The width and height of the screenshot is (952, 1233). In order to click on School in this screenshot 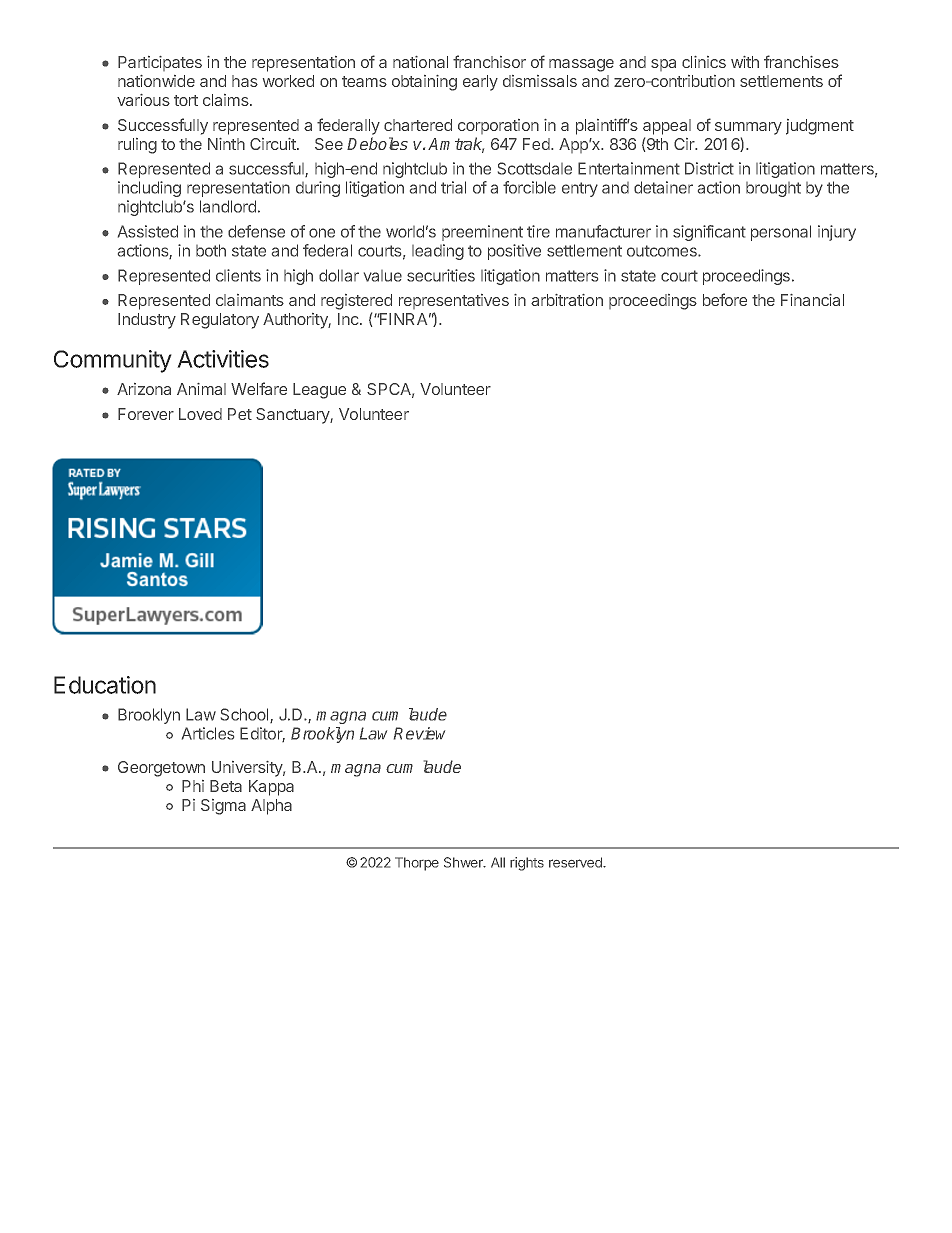, I will do `click(246, 715)`.
